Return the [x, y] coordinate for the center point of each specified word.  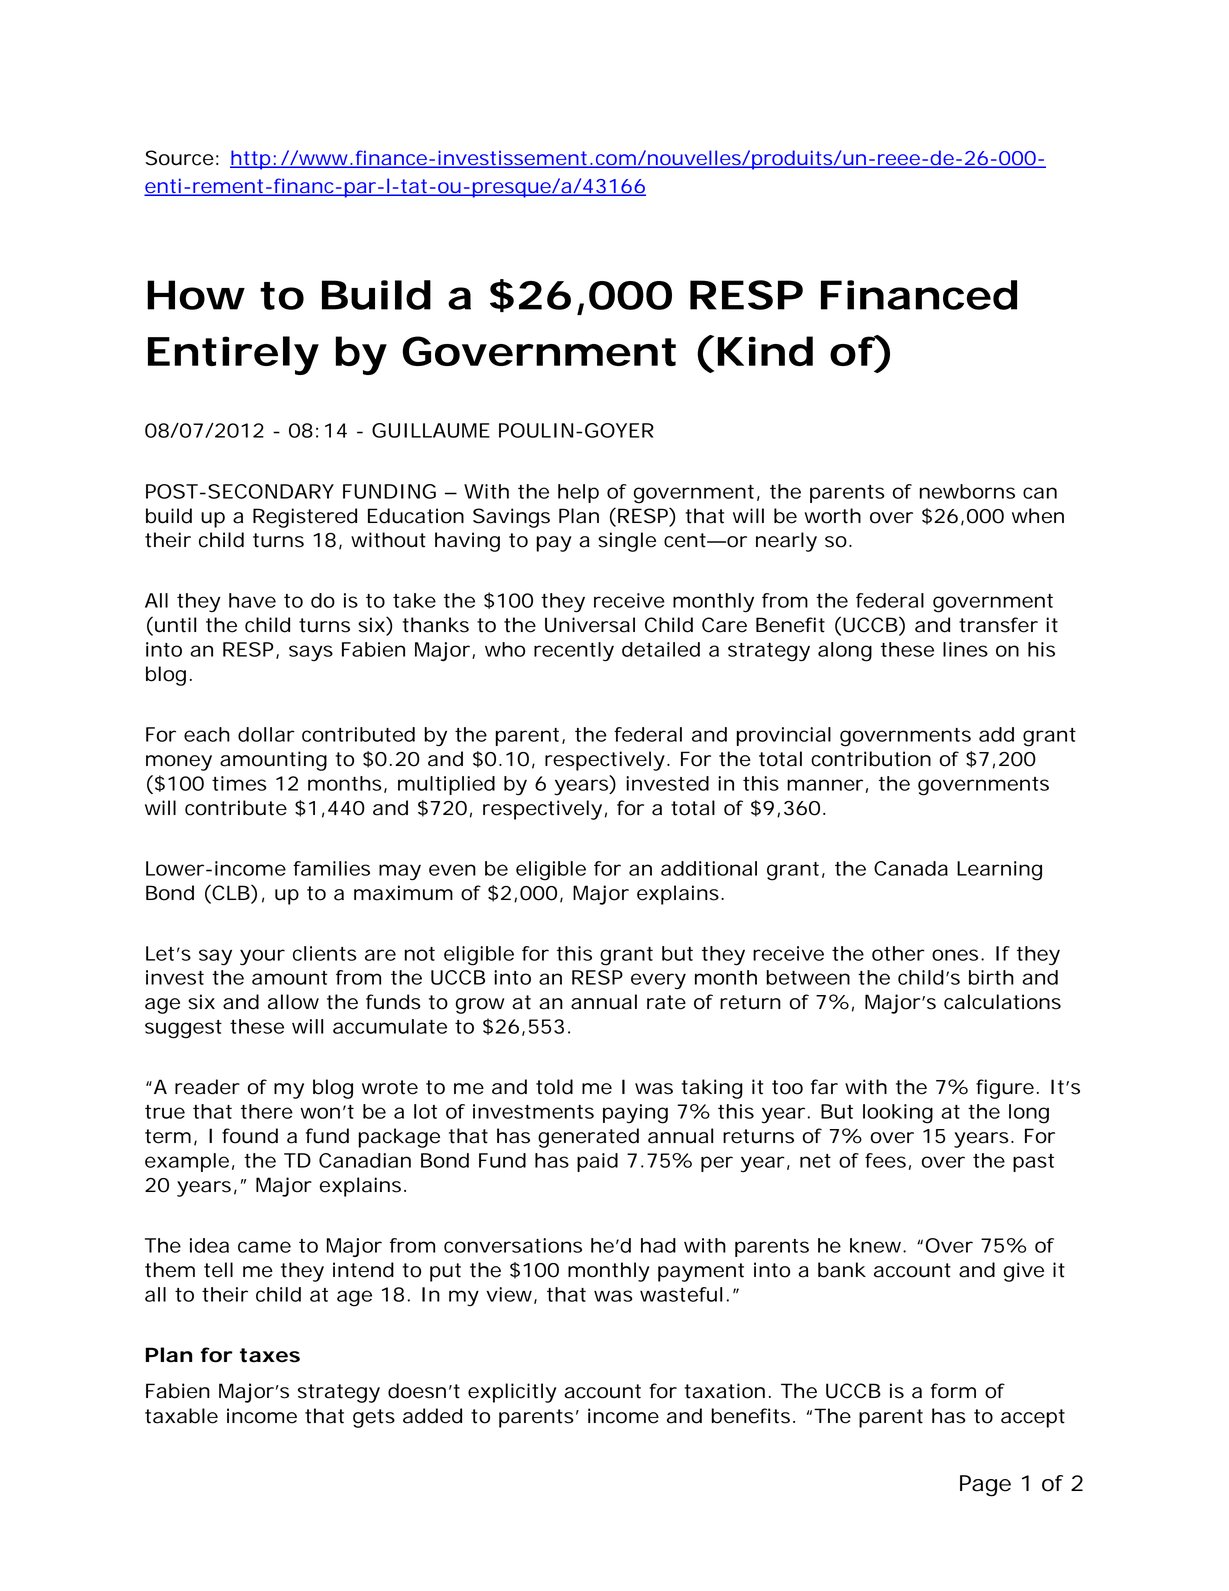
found [250, 1136]
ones [955, 955]
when [1038, 516]
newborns [967, 491]
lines [965, 649]
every [658, 981]
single [627, 542]
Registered [305, 518]
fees [885, 1160]
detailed [661, 649]
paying [635, 1114]
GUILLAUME [431, 430]
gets [374, 1418]
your [262, 957]
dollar [266, 734]
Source [179, 158]
